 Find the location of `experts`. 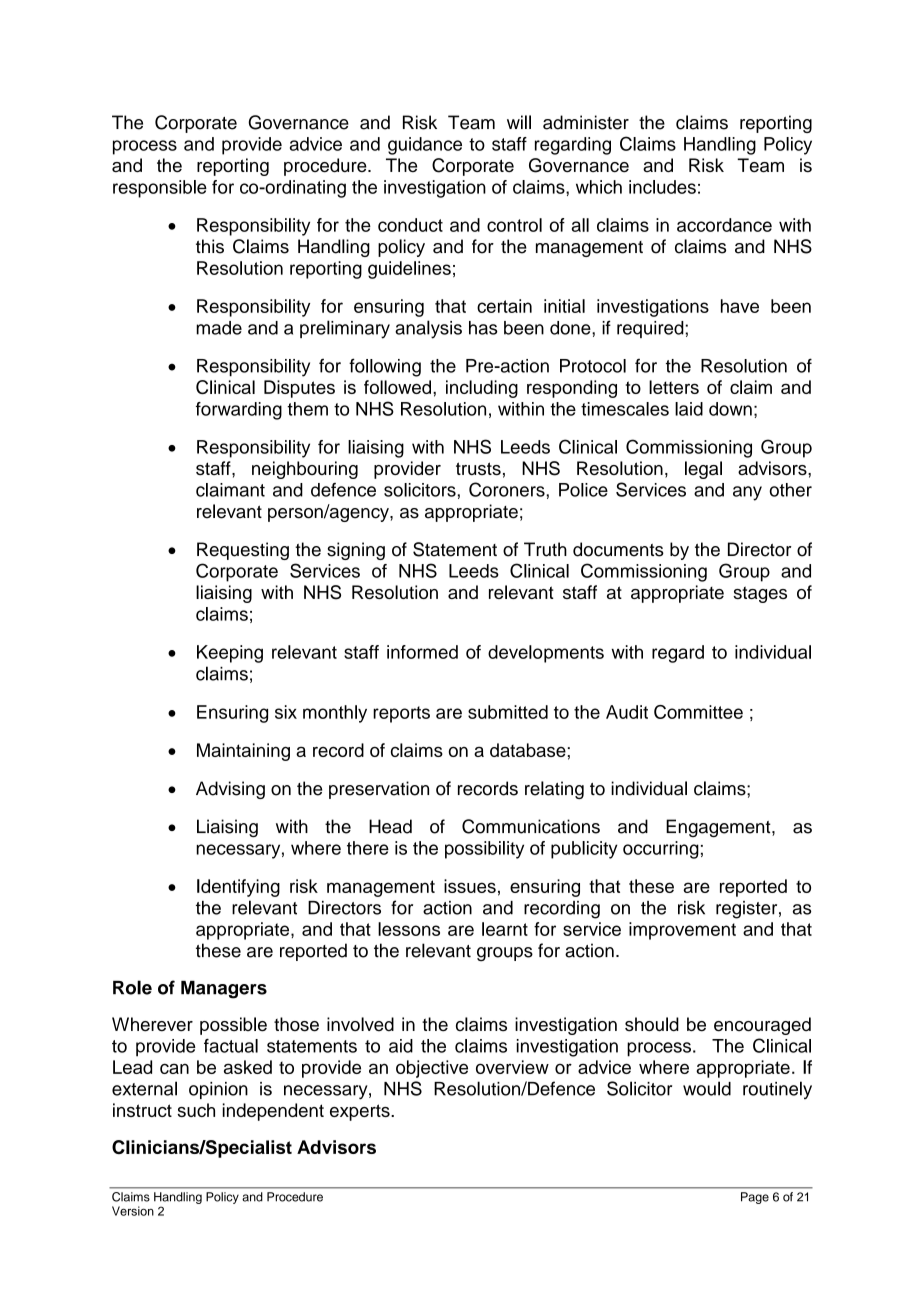

experts is located at coordinates (361, 1112).
